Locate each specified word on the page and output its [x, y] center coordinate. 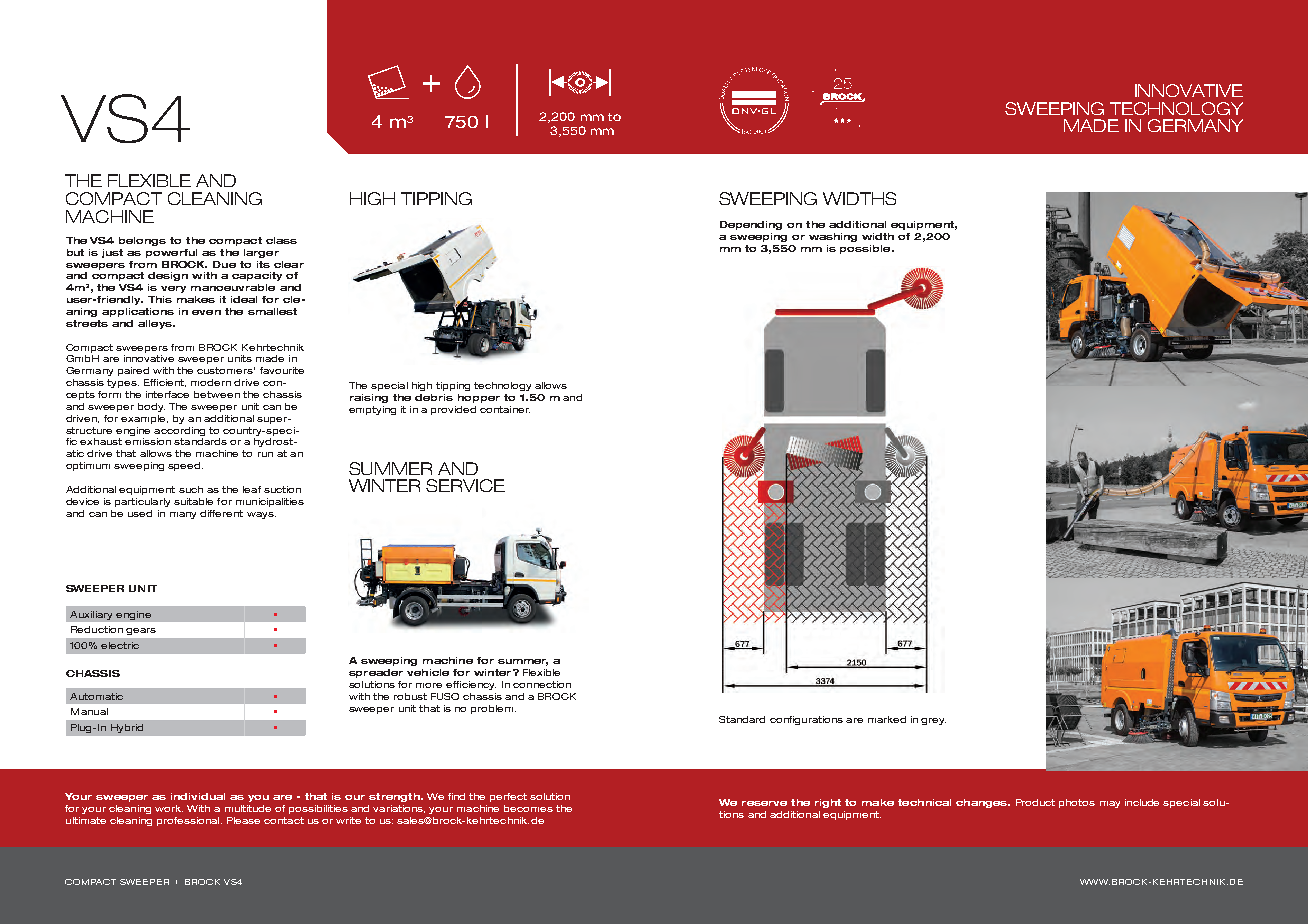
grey [933, 721]
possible [866, 249]
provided [453, 410]
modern [211, 382]
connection [542, 684]
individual [198, 796]
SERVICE [465, 485]
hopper [479, 398]
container [505, 409]
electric [120, 645]
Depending [751, 225]
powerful [171, 253]
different [221, 513]
